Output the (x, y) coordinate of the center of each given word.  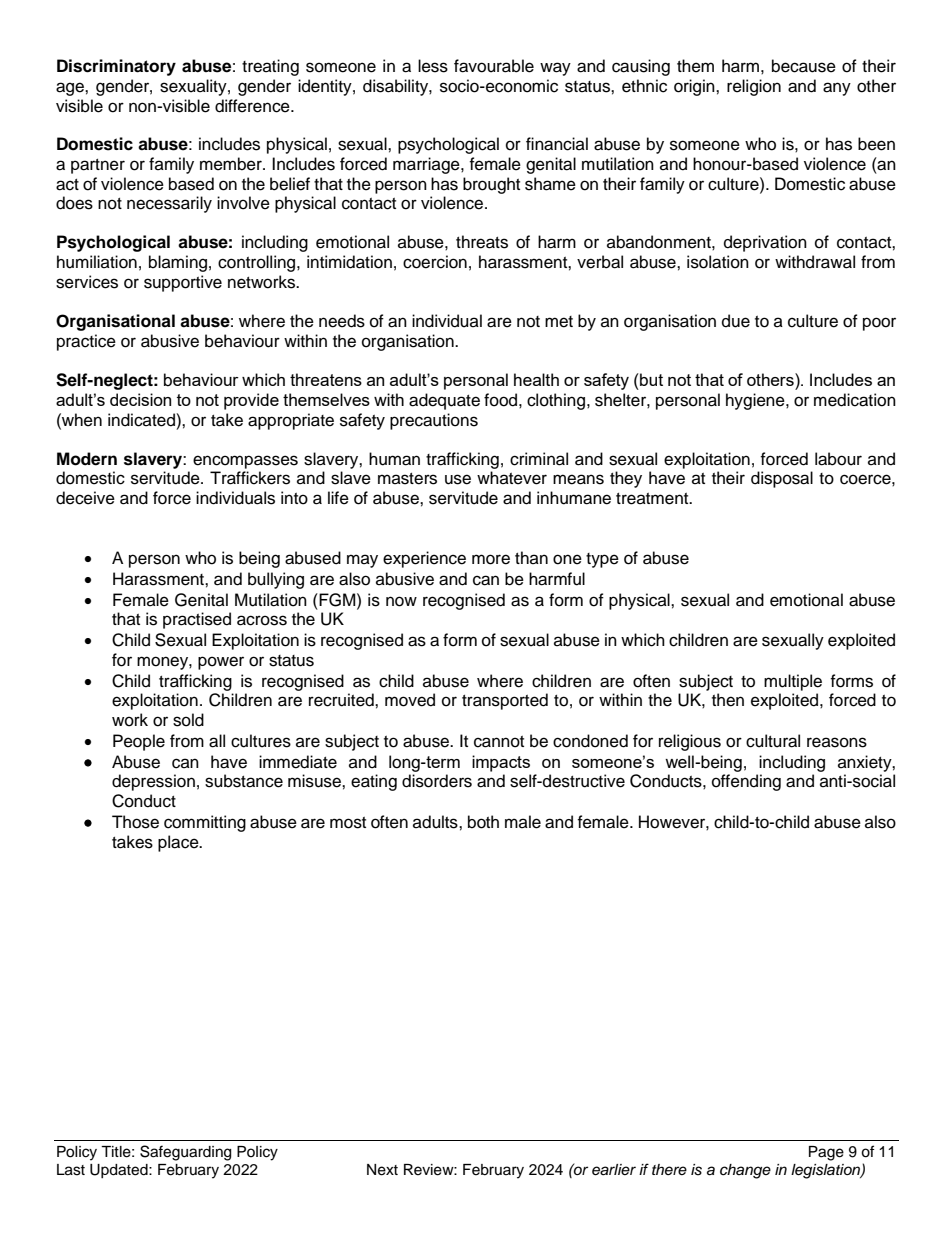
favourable (494, 66)
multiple (793, 682)
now (401, 601)
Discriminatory (116, 67)
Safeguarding (185, 1153)
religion (754, 87)
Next (382, 1170)
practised (197, 620)
